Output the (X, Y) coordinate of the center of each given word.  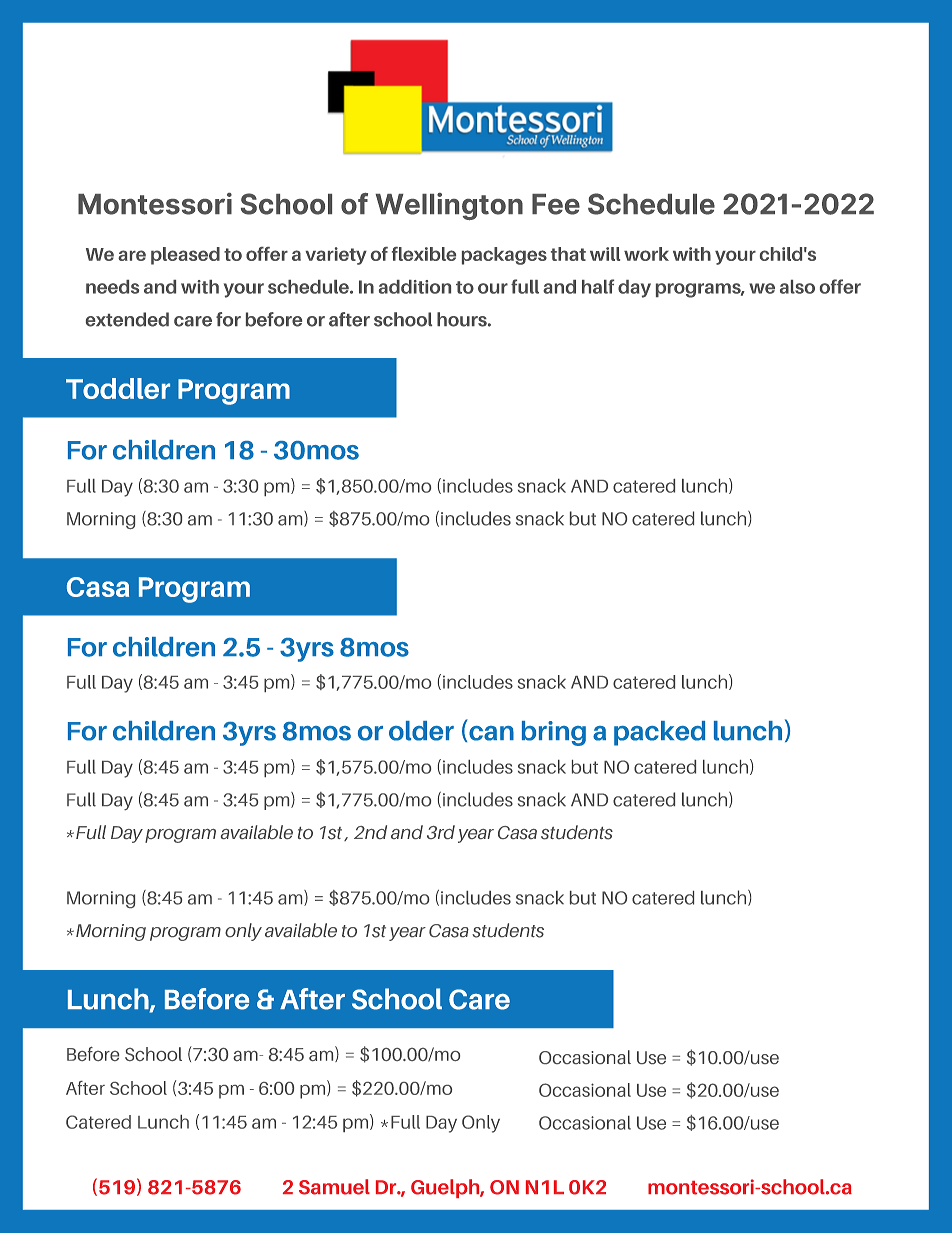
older (421, 731)
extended (127, 319)
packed (659, 733)
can (491, 733)
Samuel (334, 1187)
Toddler (118, 388)
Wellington (449, 206)
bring (554, 733)
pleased (185, 256)
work (646, 254)
